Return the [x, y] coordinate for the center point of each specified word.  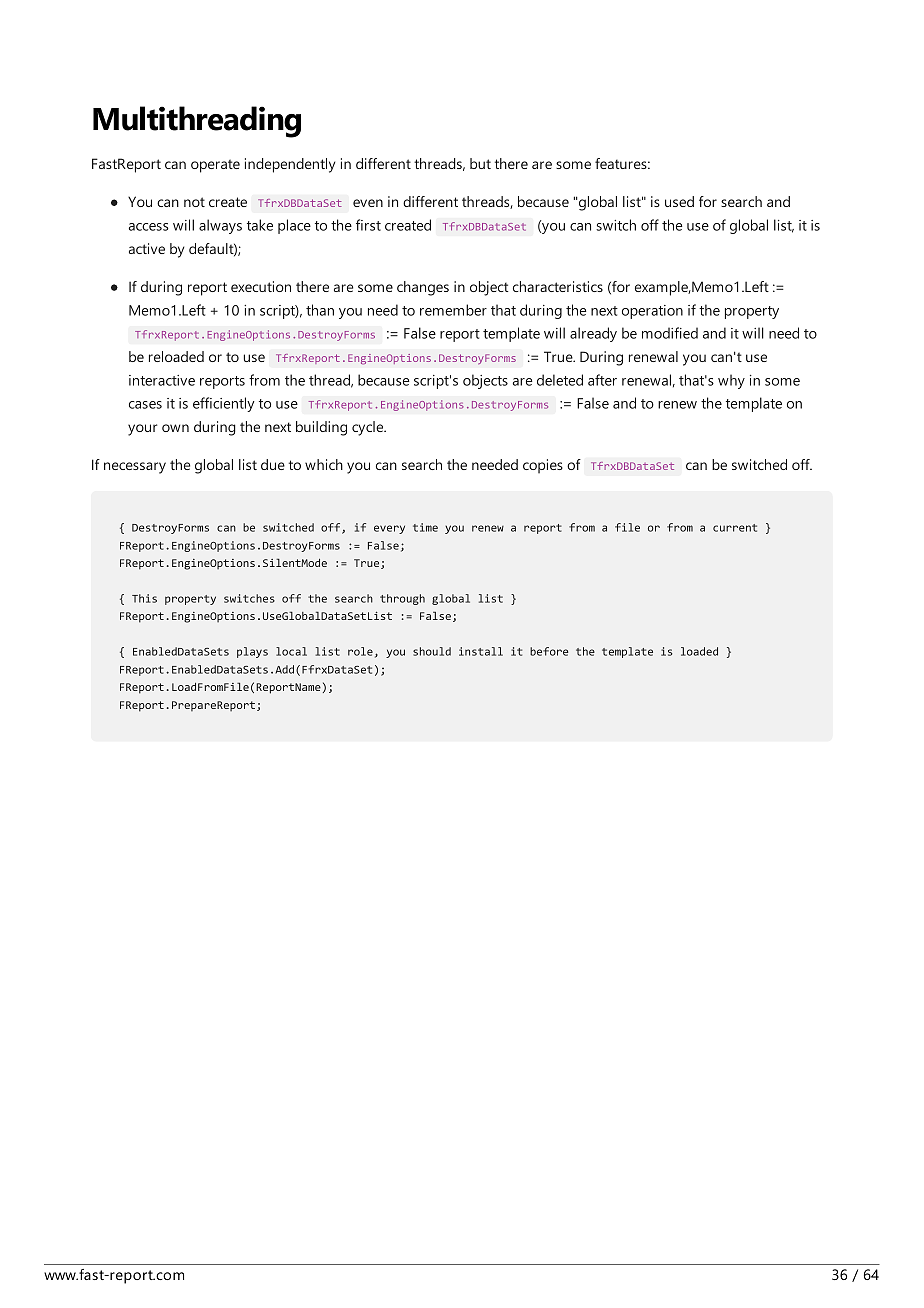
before [549, 651]
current [735, 528]
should [432, 651]
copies [543, 466]
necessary [135, 468]
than [320, 310]
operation [652, 312]
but [480, 163]
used [679, 201]
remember [453, 310]
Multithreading [197, 122]
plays [252, 652]
